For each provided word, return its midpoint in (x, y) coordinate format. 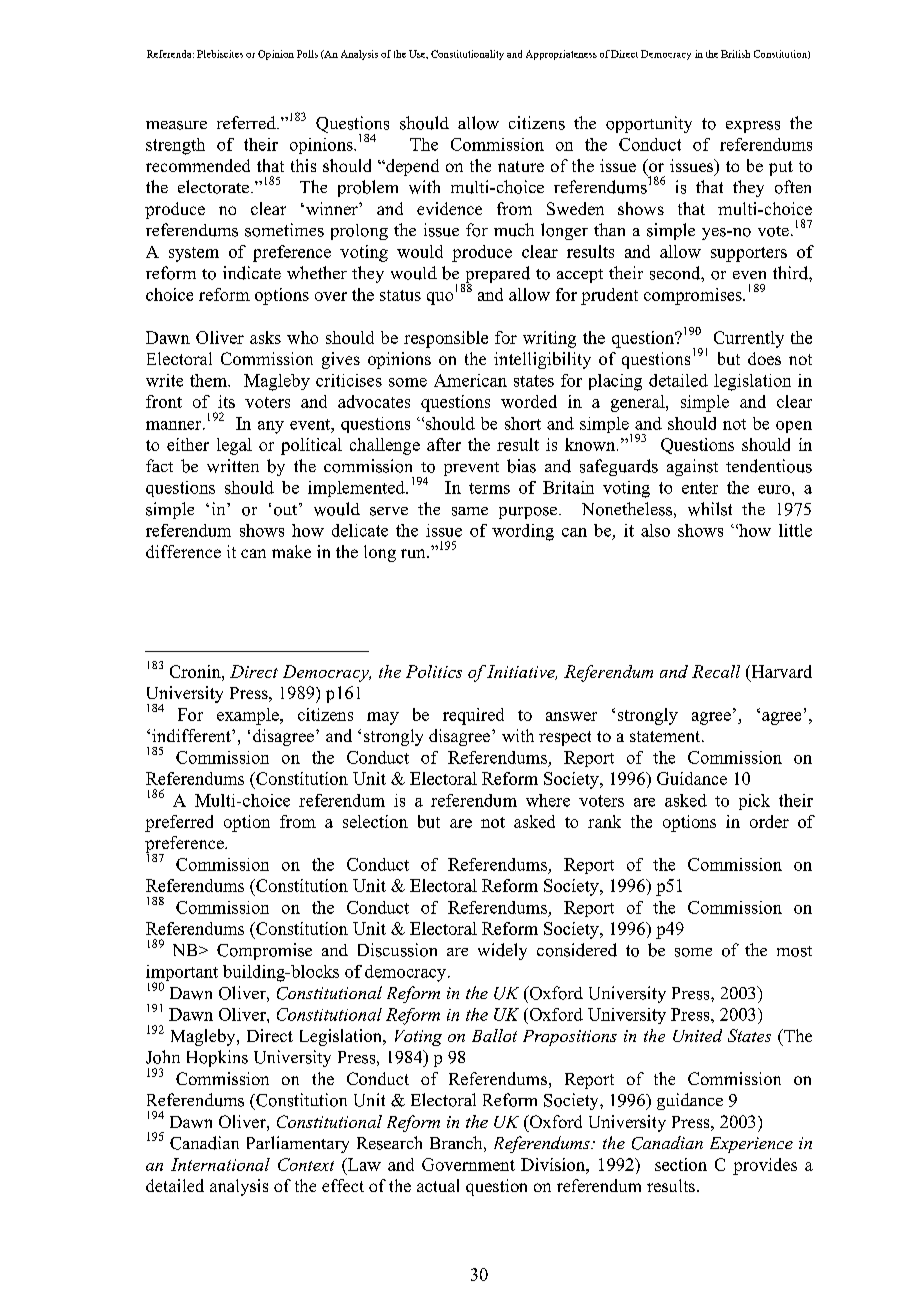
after (444, 444)
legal (234, 446)
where (548, 800)
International (220, 1164)
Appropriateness (561, 55)
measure (176, 125)
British (735, 54)
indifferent (192, 735)
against (692, 467)
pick (754, 802)
